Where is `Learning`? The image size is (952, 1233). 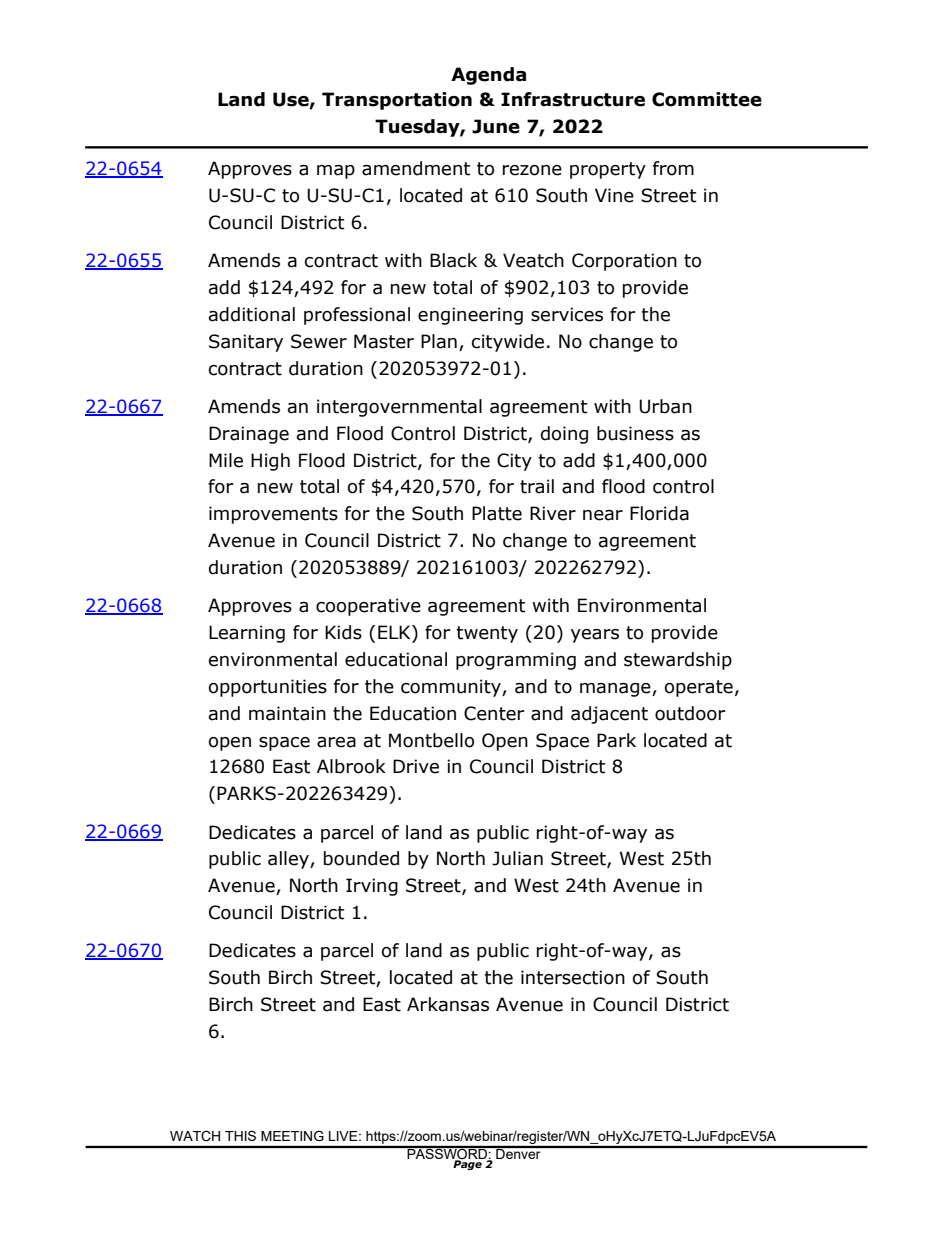
Learning is located at coordinates (247, 634).
